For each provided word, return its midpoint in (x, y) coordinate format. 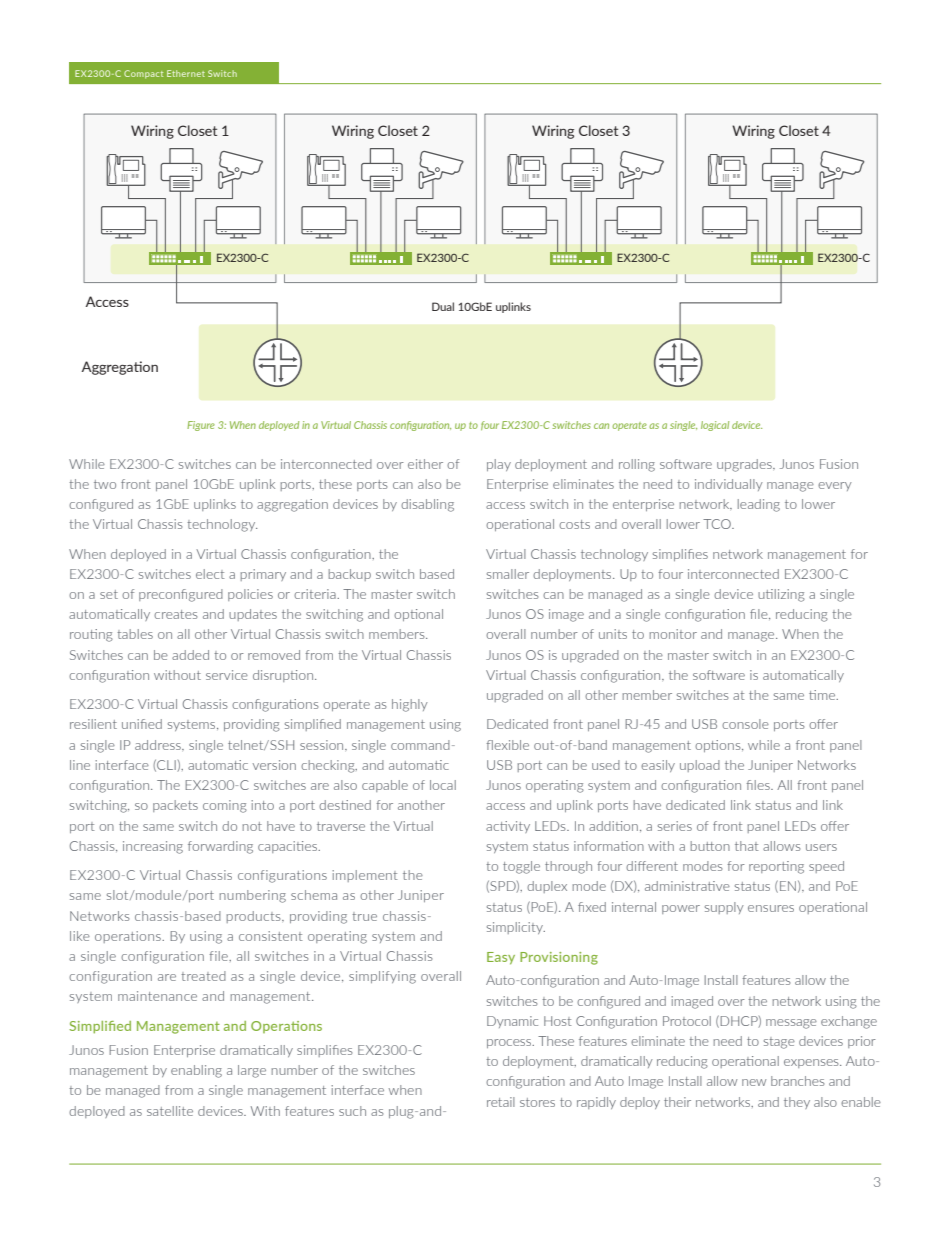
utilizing (781, 595)
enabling (196, 1071)
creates (176, 614)
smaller (508, 574)
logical (715, 426)
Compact (143, 74)
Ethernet (186, 73)
